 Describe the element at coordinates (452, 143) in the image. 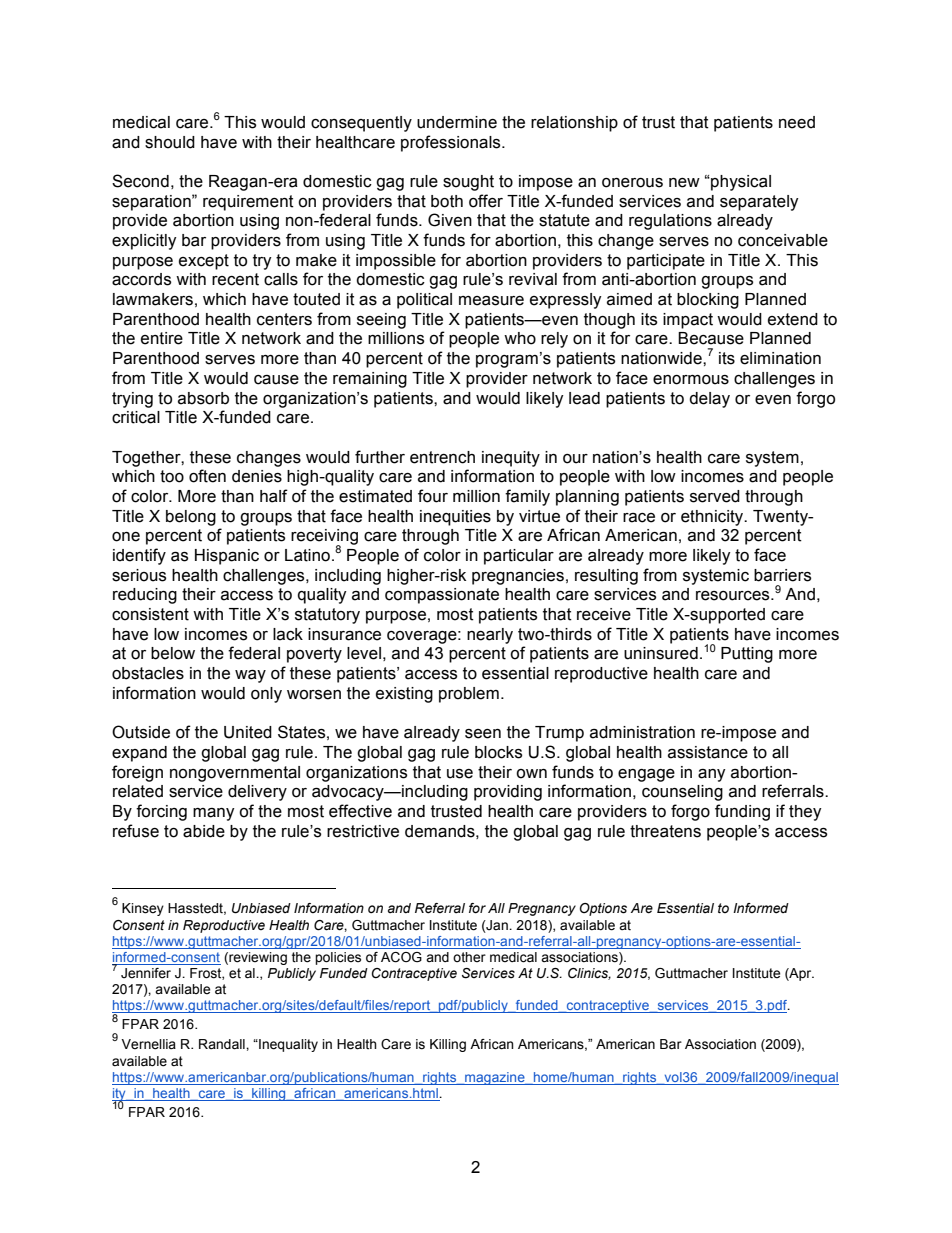

I see `professionals` at that location.
